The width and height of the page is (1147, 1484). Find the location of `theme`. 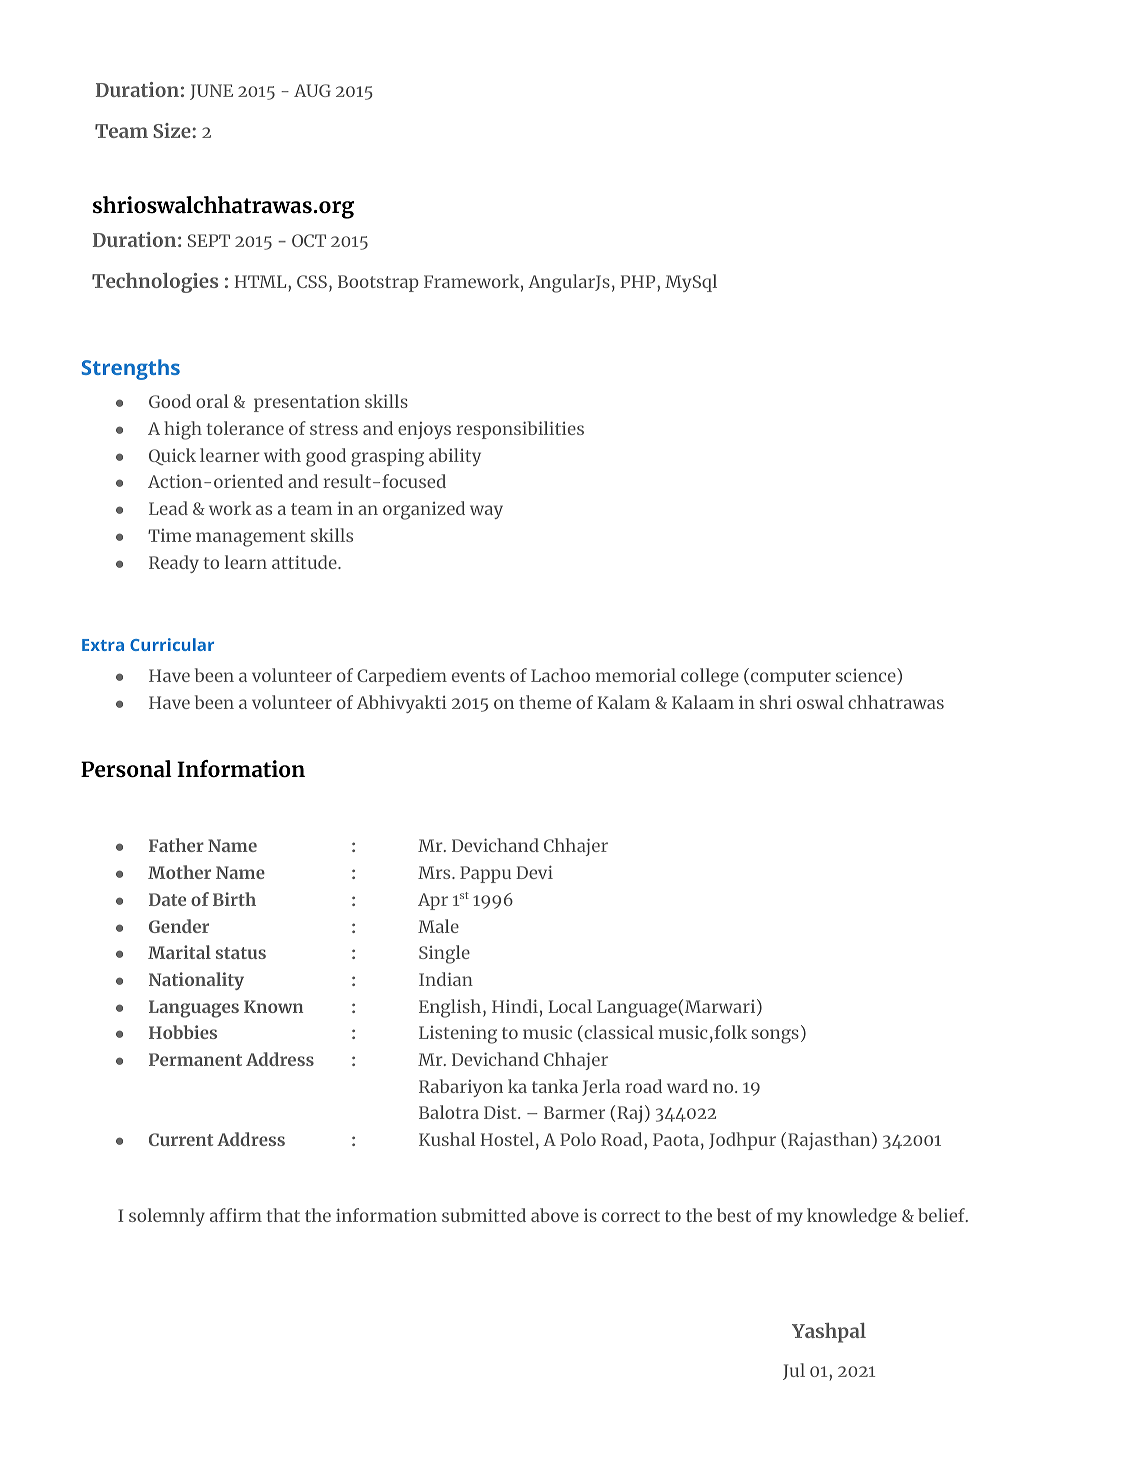

theme is located at coordinates (545, 702).
